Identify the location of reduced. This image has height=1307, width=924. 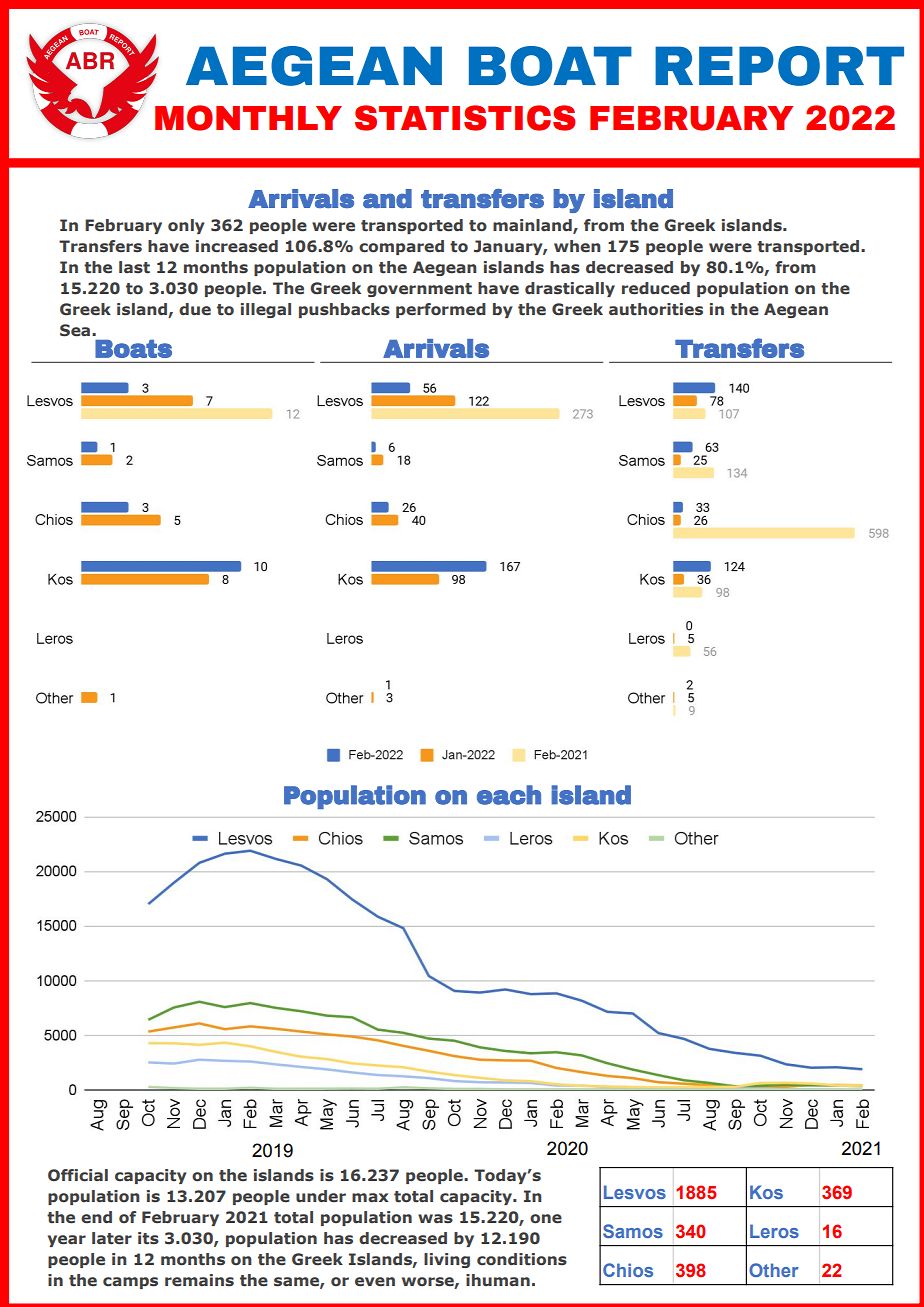
(656, 288).
